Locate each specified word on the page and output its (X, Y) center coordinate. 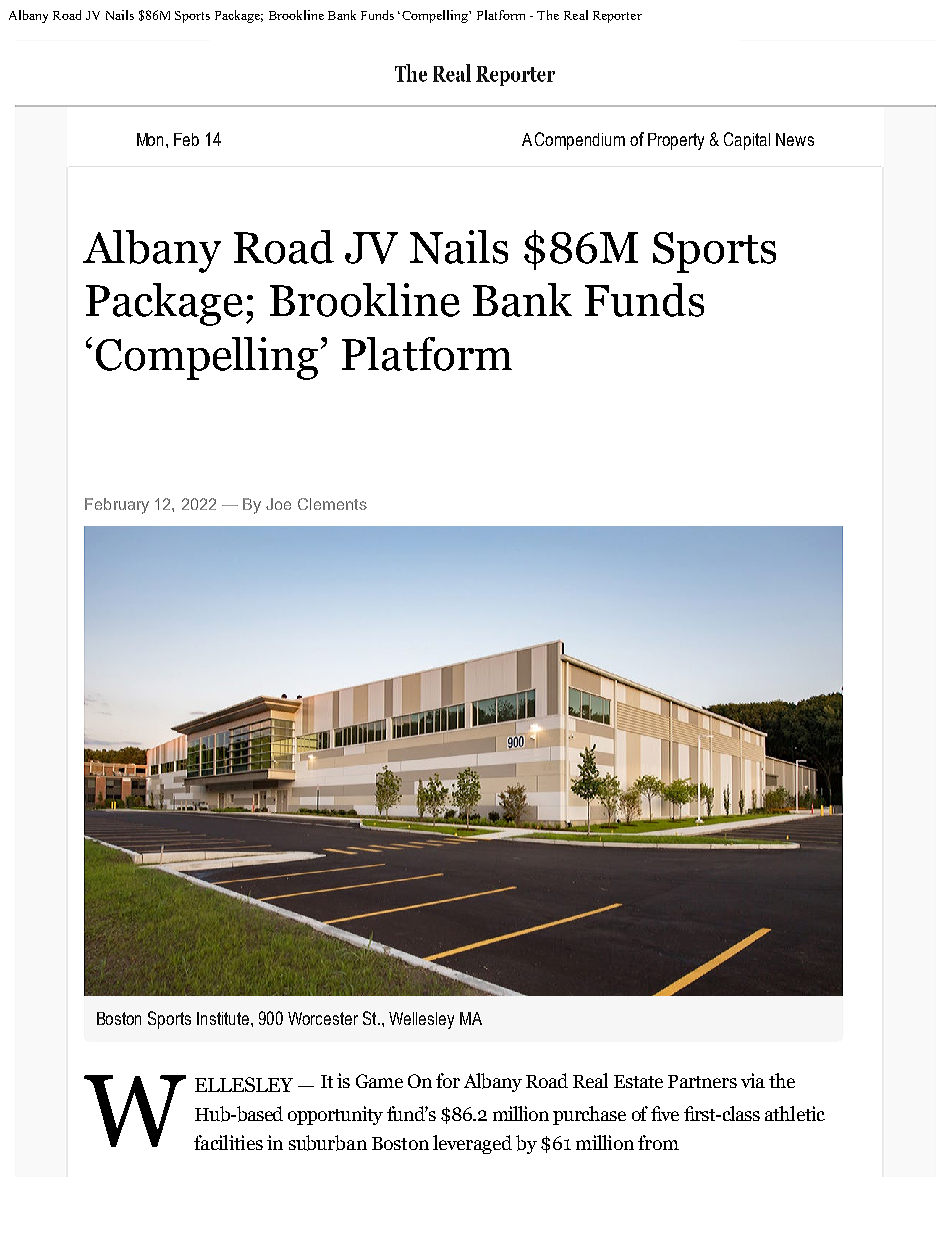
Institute (224, 1018)
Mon (152, 139)
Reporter (617, 17)
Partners (702, 1081)
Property (676, 141)
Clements (332, 504)
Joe (278, 504)
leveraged (472, 1144)
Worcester (323, 1018)
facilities (228, 1142)
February (117, 506)
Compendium (580, 141)
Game (379, 1081)
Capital (747, 141)
